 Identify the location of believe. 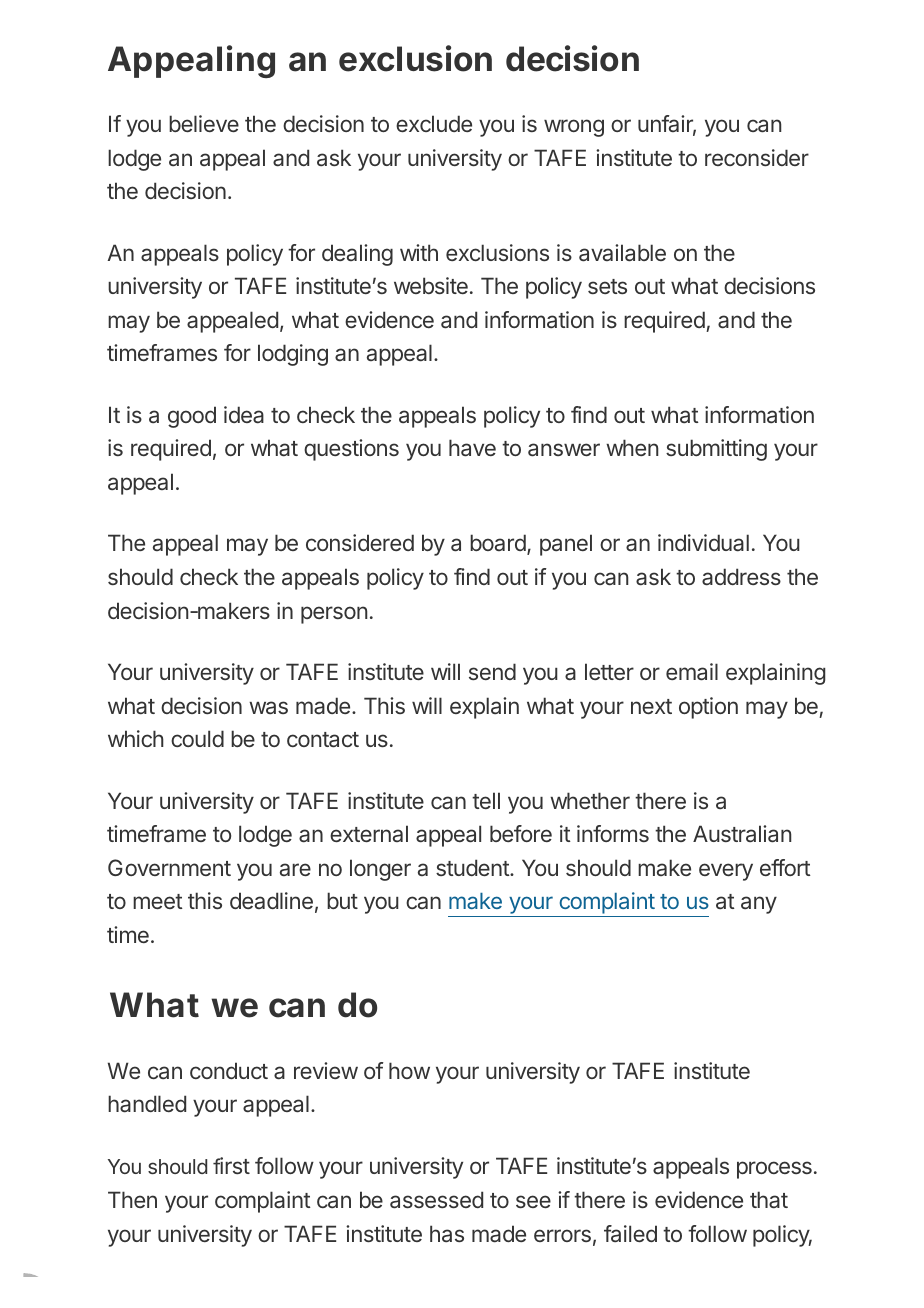
(204, 123).
